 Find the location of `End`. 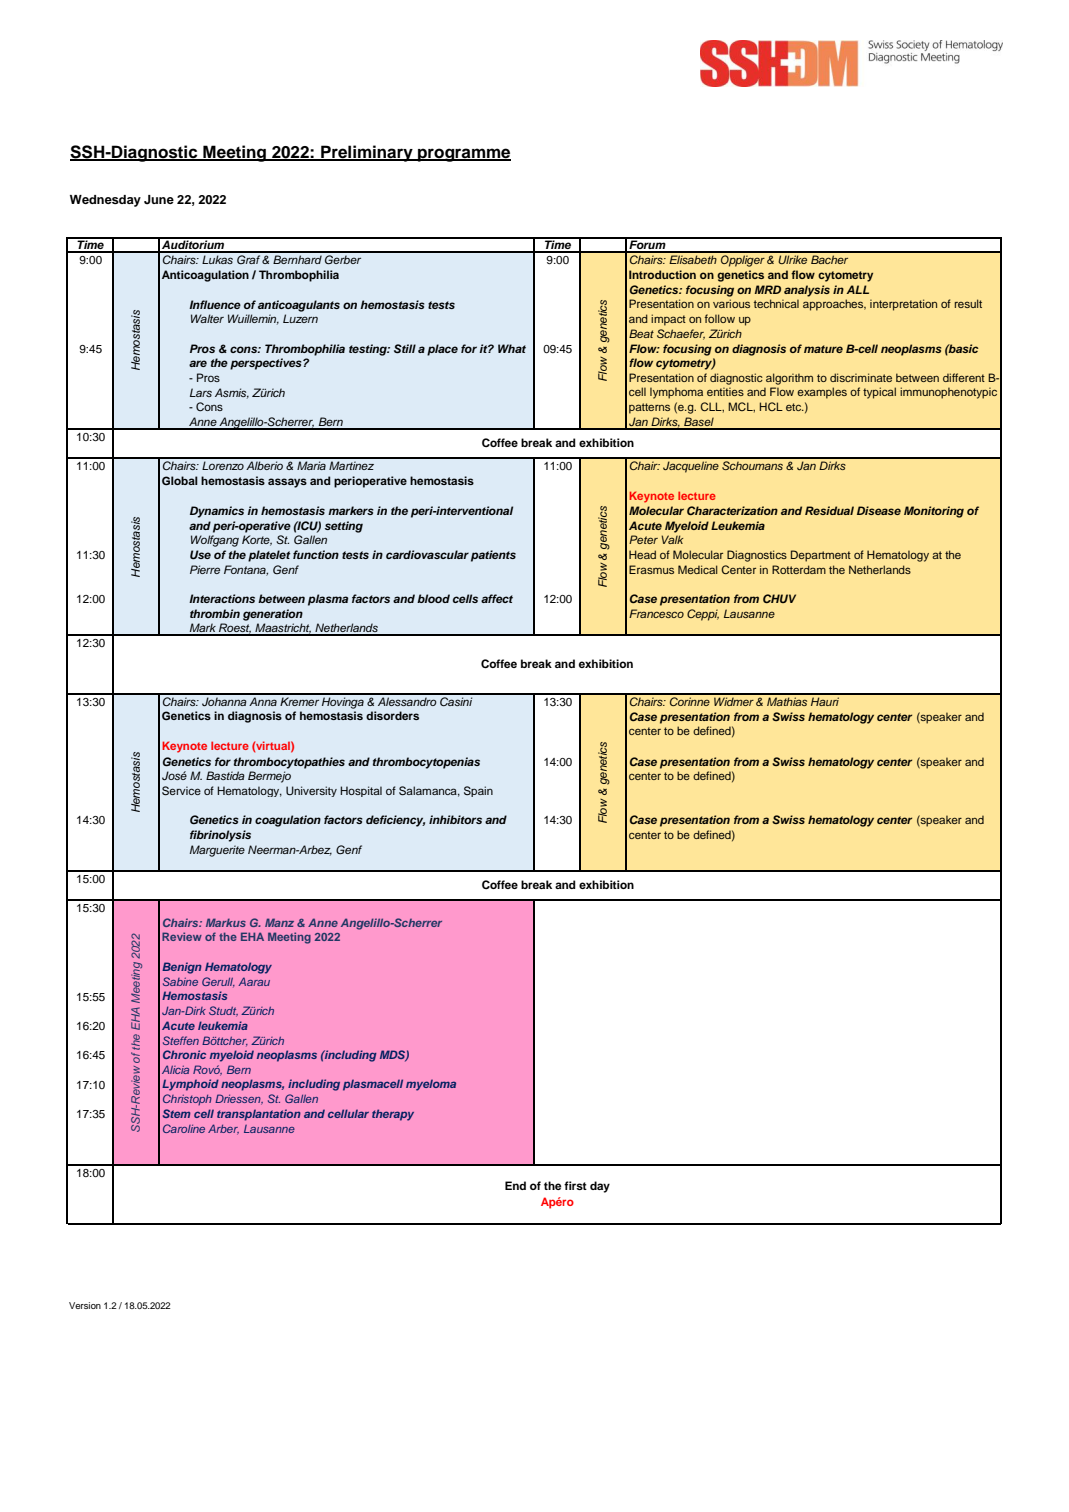

End is located at coordinates (515, 1185).
